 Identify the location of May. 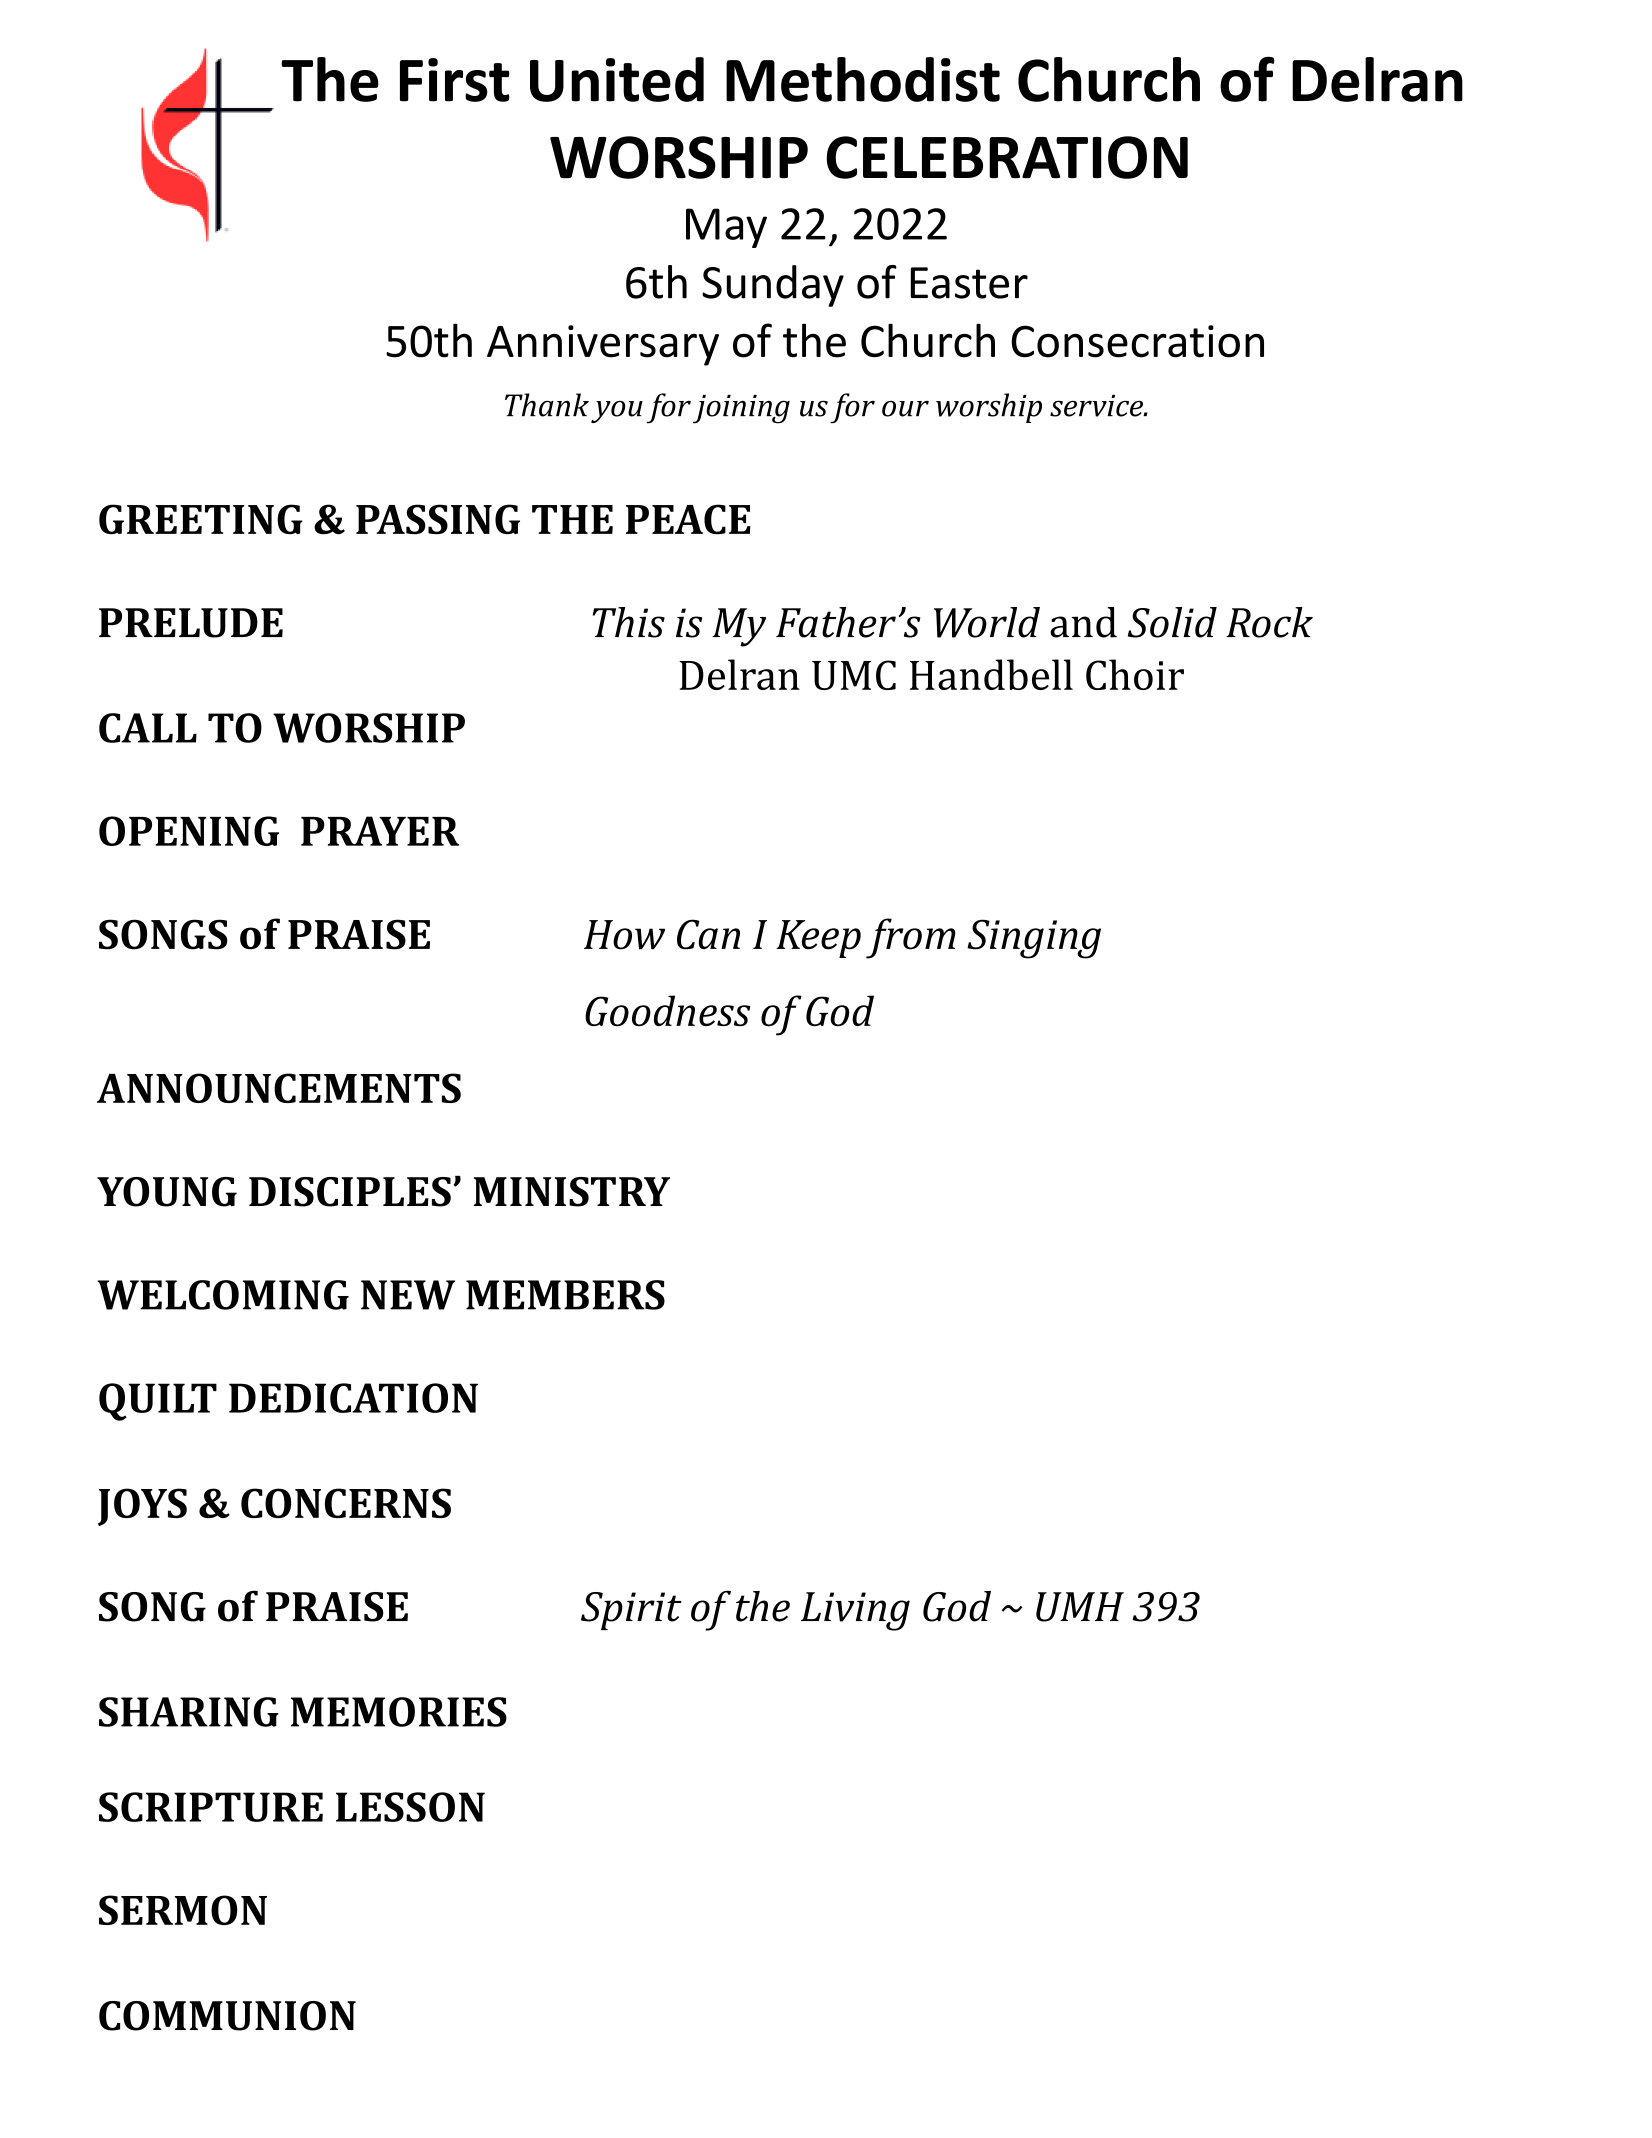
(726, 228).
